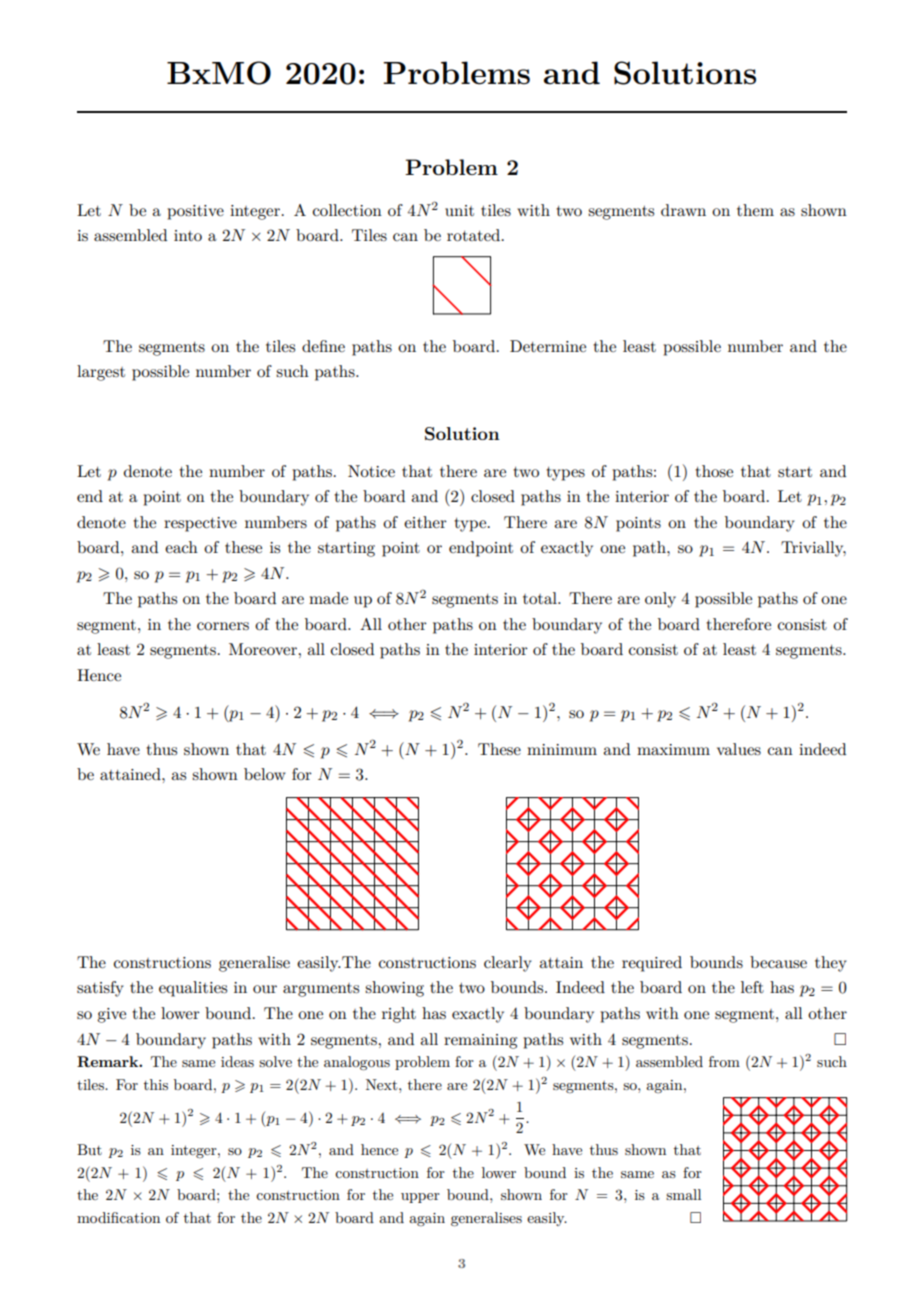  I want to click on rotated, so click(475, 235).
